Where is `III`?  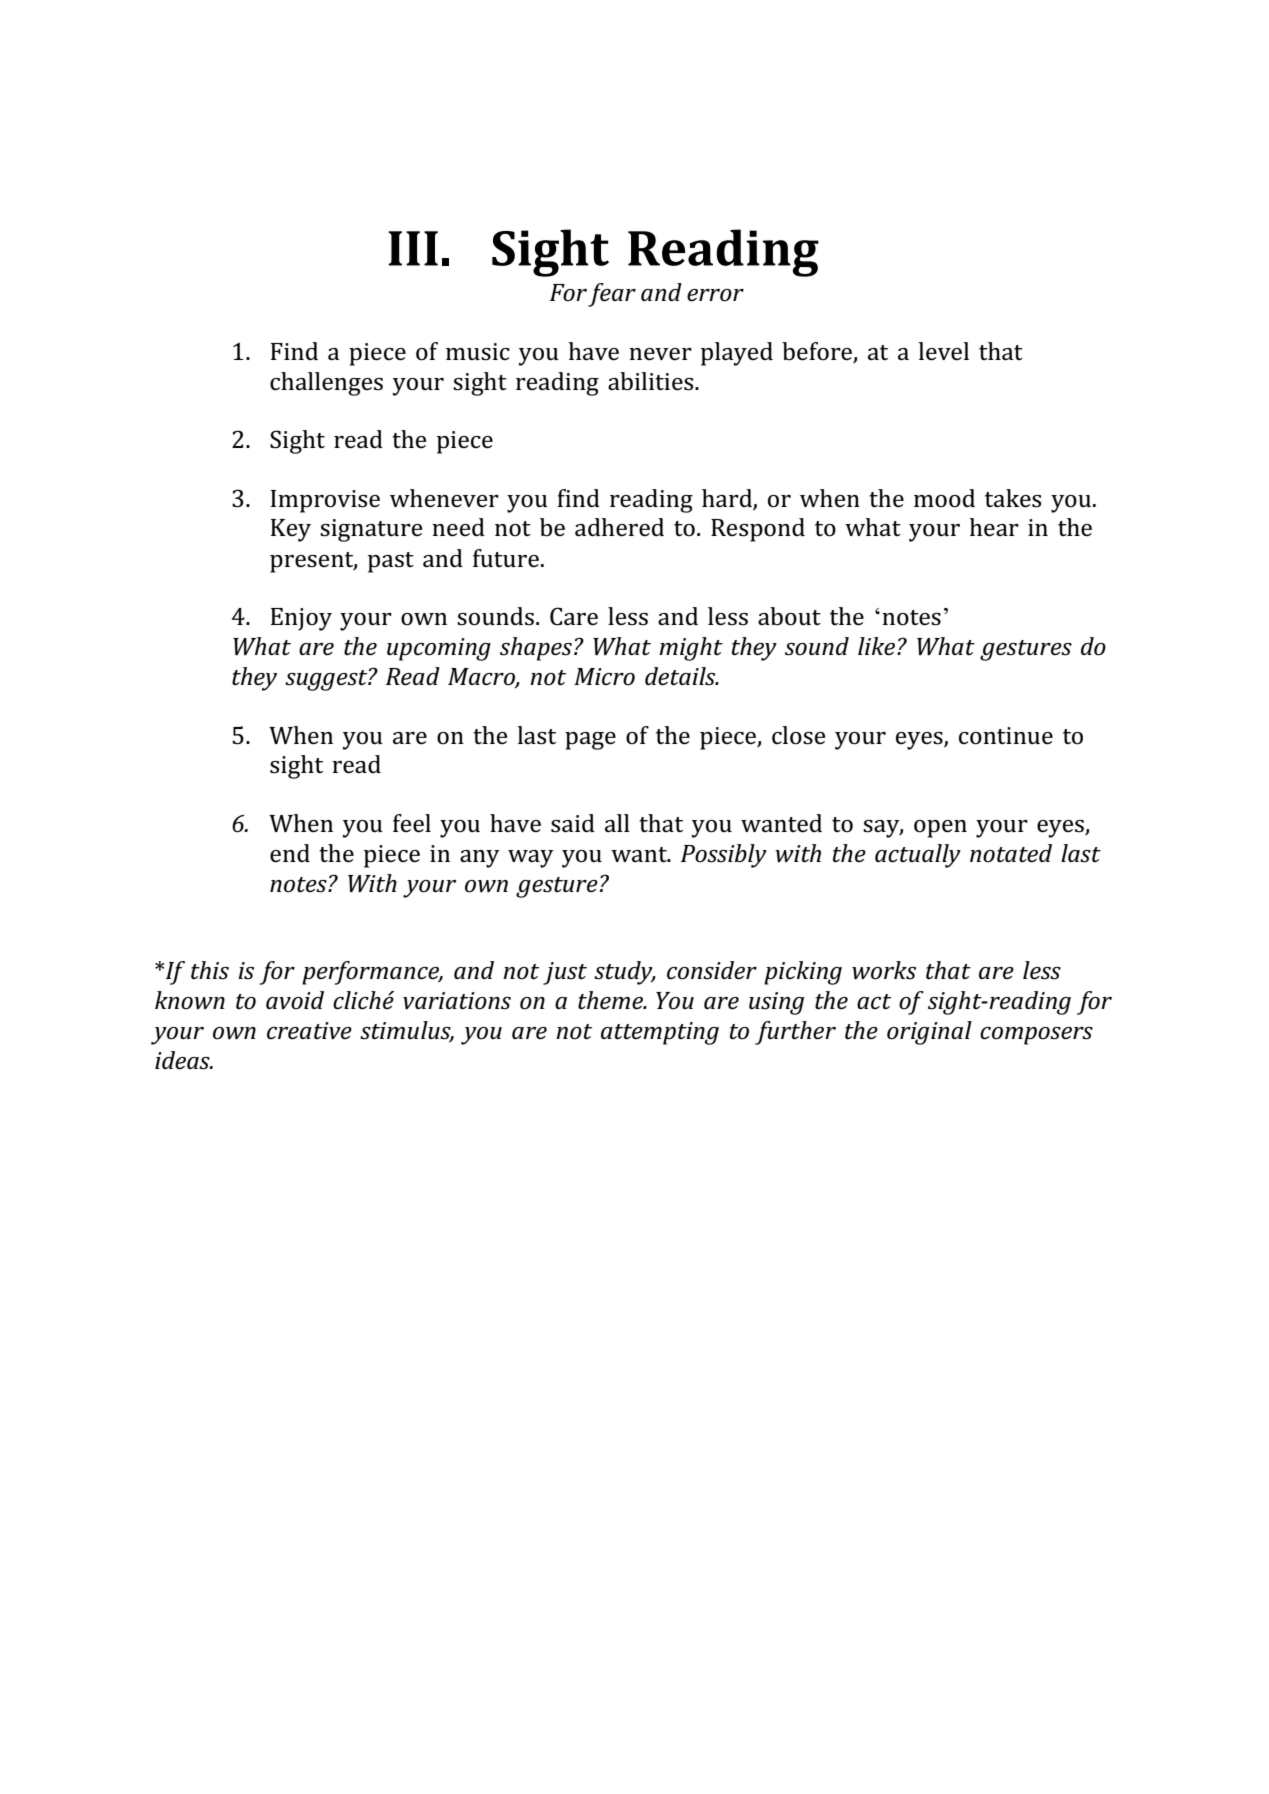 III is located at coordinates (413, 248).
